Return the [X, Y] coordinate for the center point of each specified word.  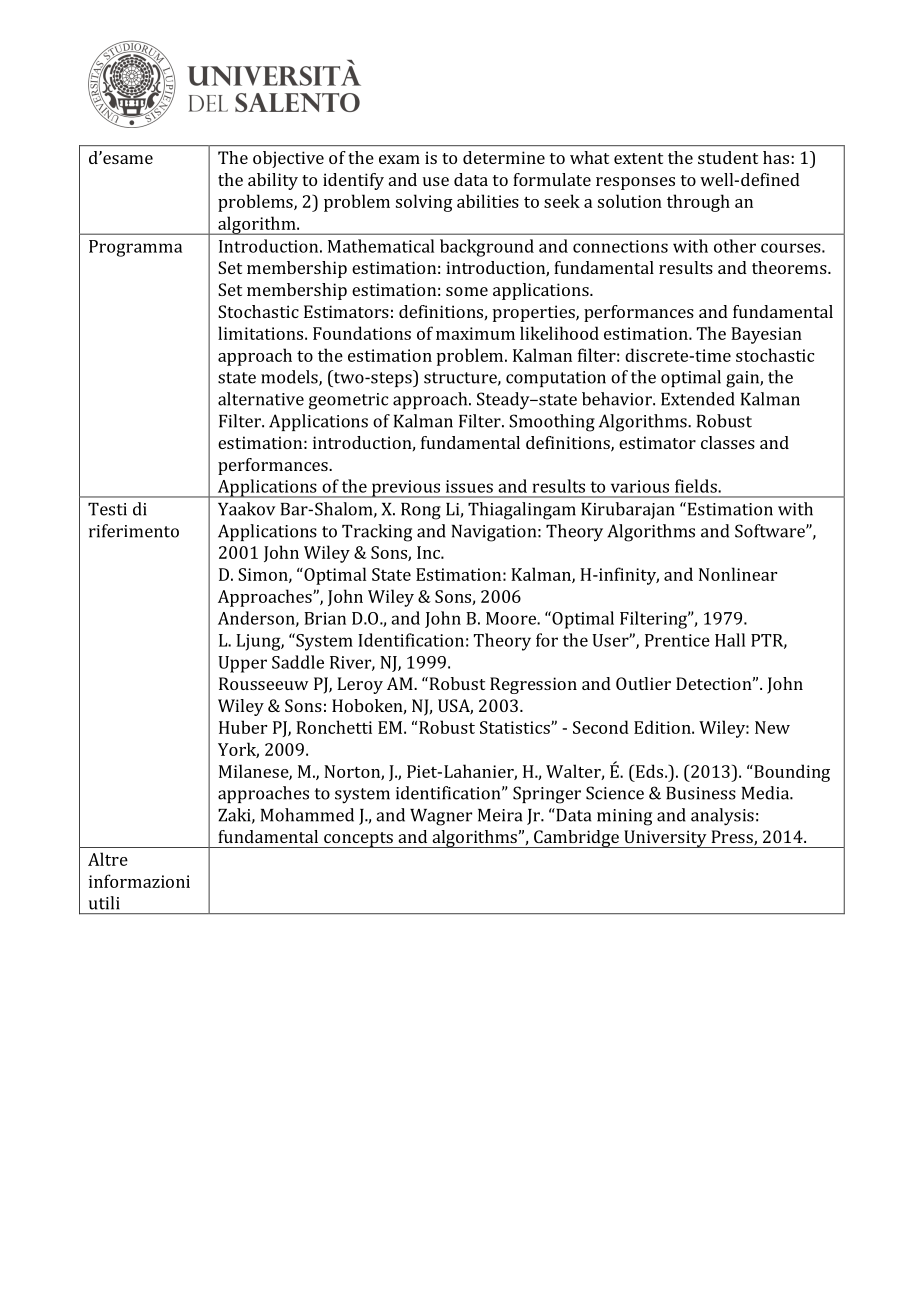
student [728, 157]
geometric [348, 401]
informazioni [139, 881]
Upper [242, 664]
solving [424, 203]
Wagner [441, 817]
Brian [325, 618]
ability [273, 181]
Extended [698, 399]
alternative [261, 399]
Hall [730, 640]
